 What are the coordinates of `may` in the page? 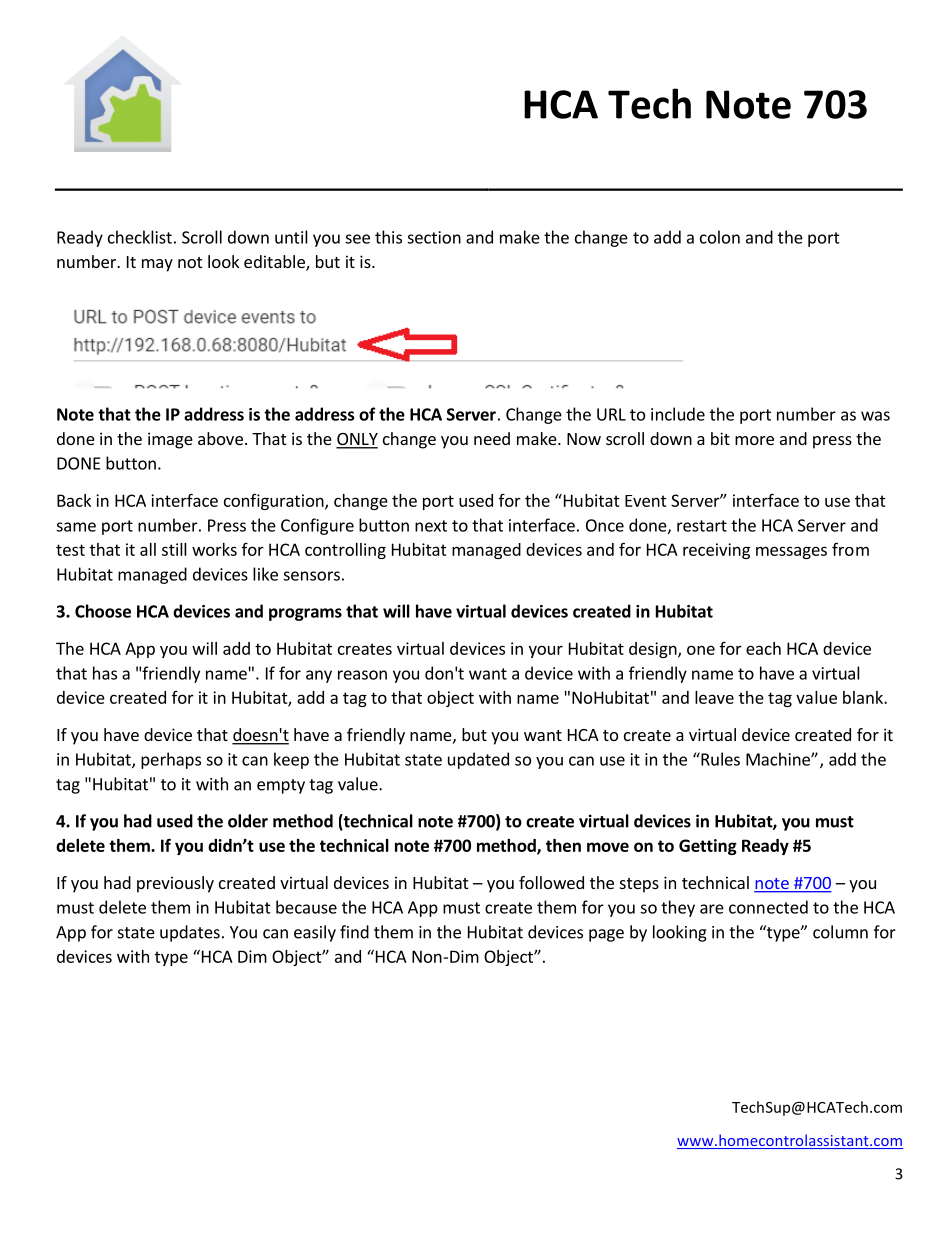 It's located at (157, 265).
